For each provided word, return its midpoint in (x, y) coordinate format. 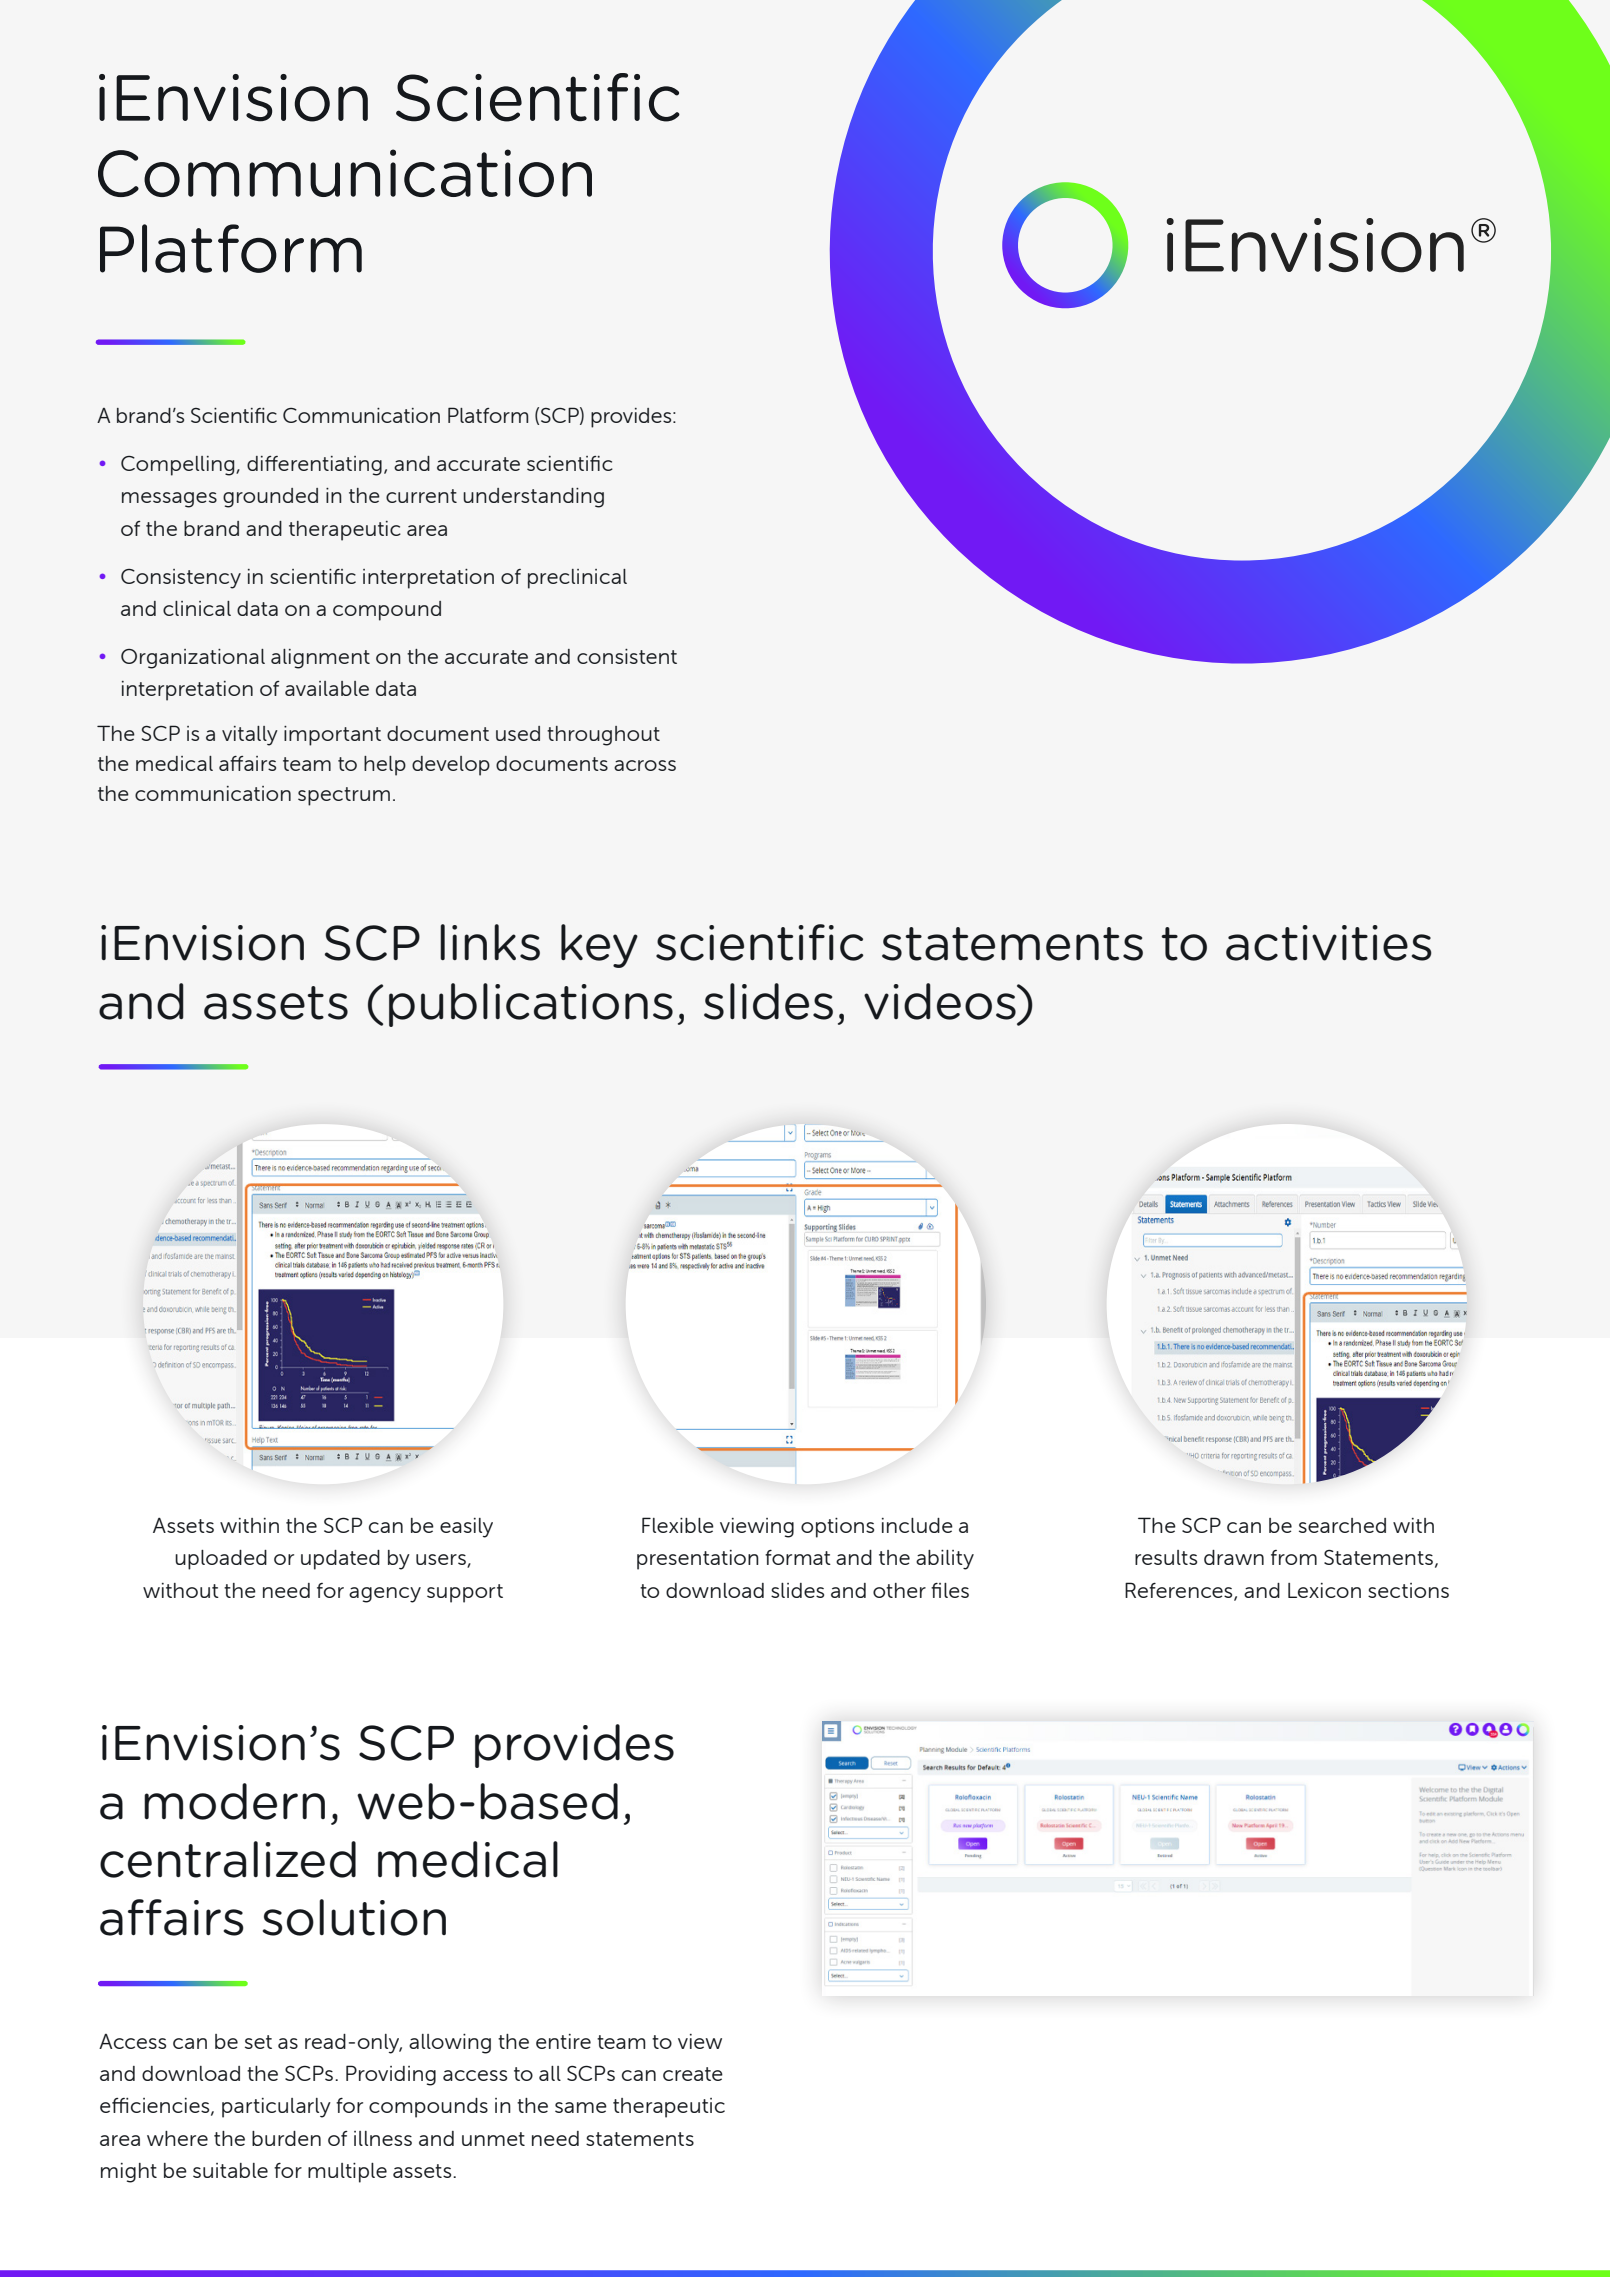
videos (941, 1001)
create (693, 2074)
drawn (1234, 1557)
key (599, 946)
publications (531, 1005)
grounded (270, 498)
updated (340, 1560)
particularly (276, 2108)
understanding (533, 498)
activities (1329, 943)
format (798, 1557)
